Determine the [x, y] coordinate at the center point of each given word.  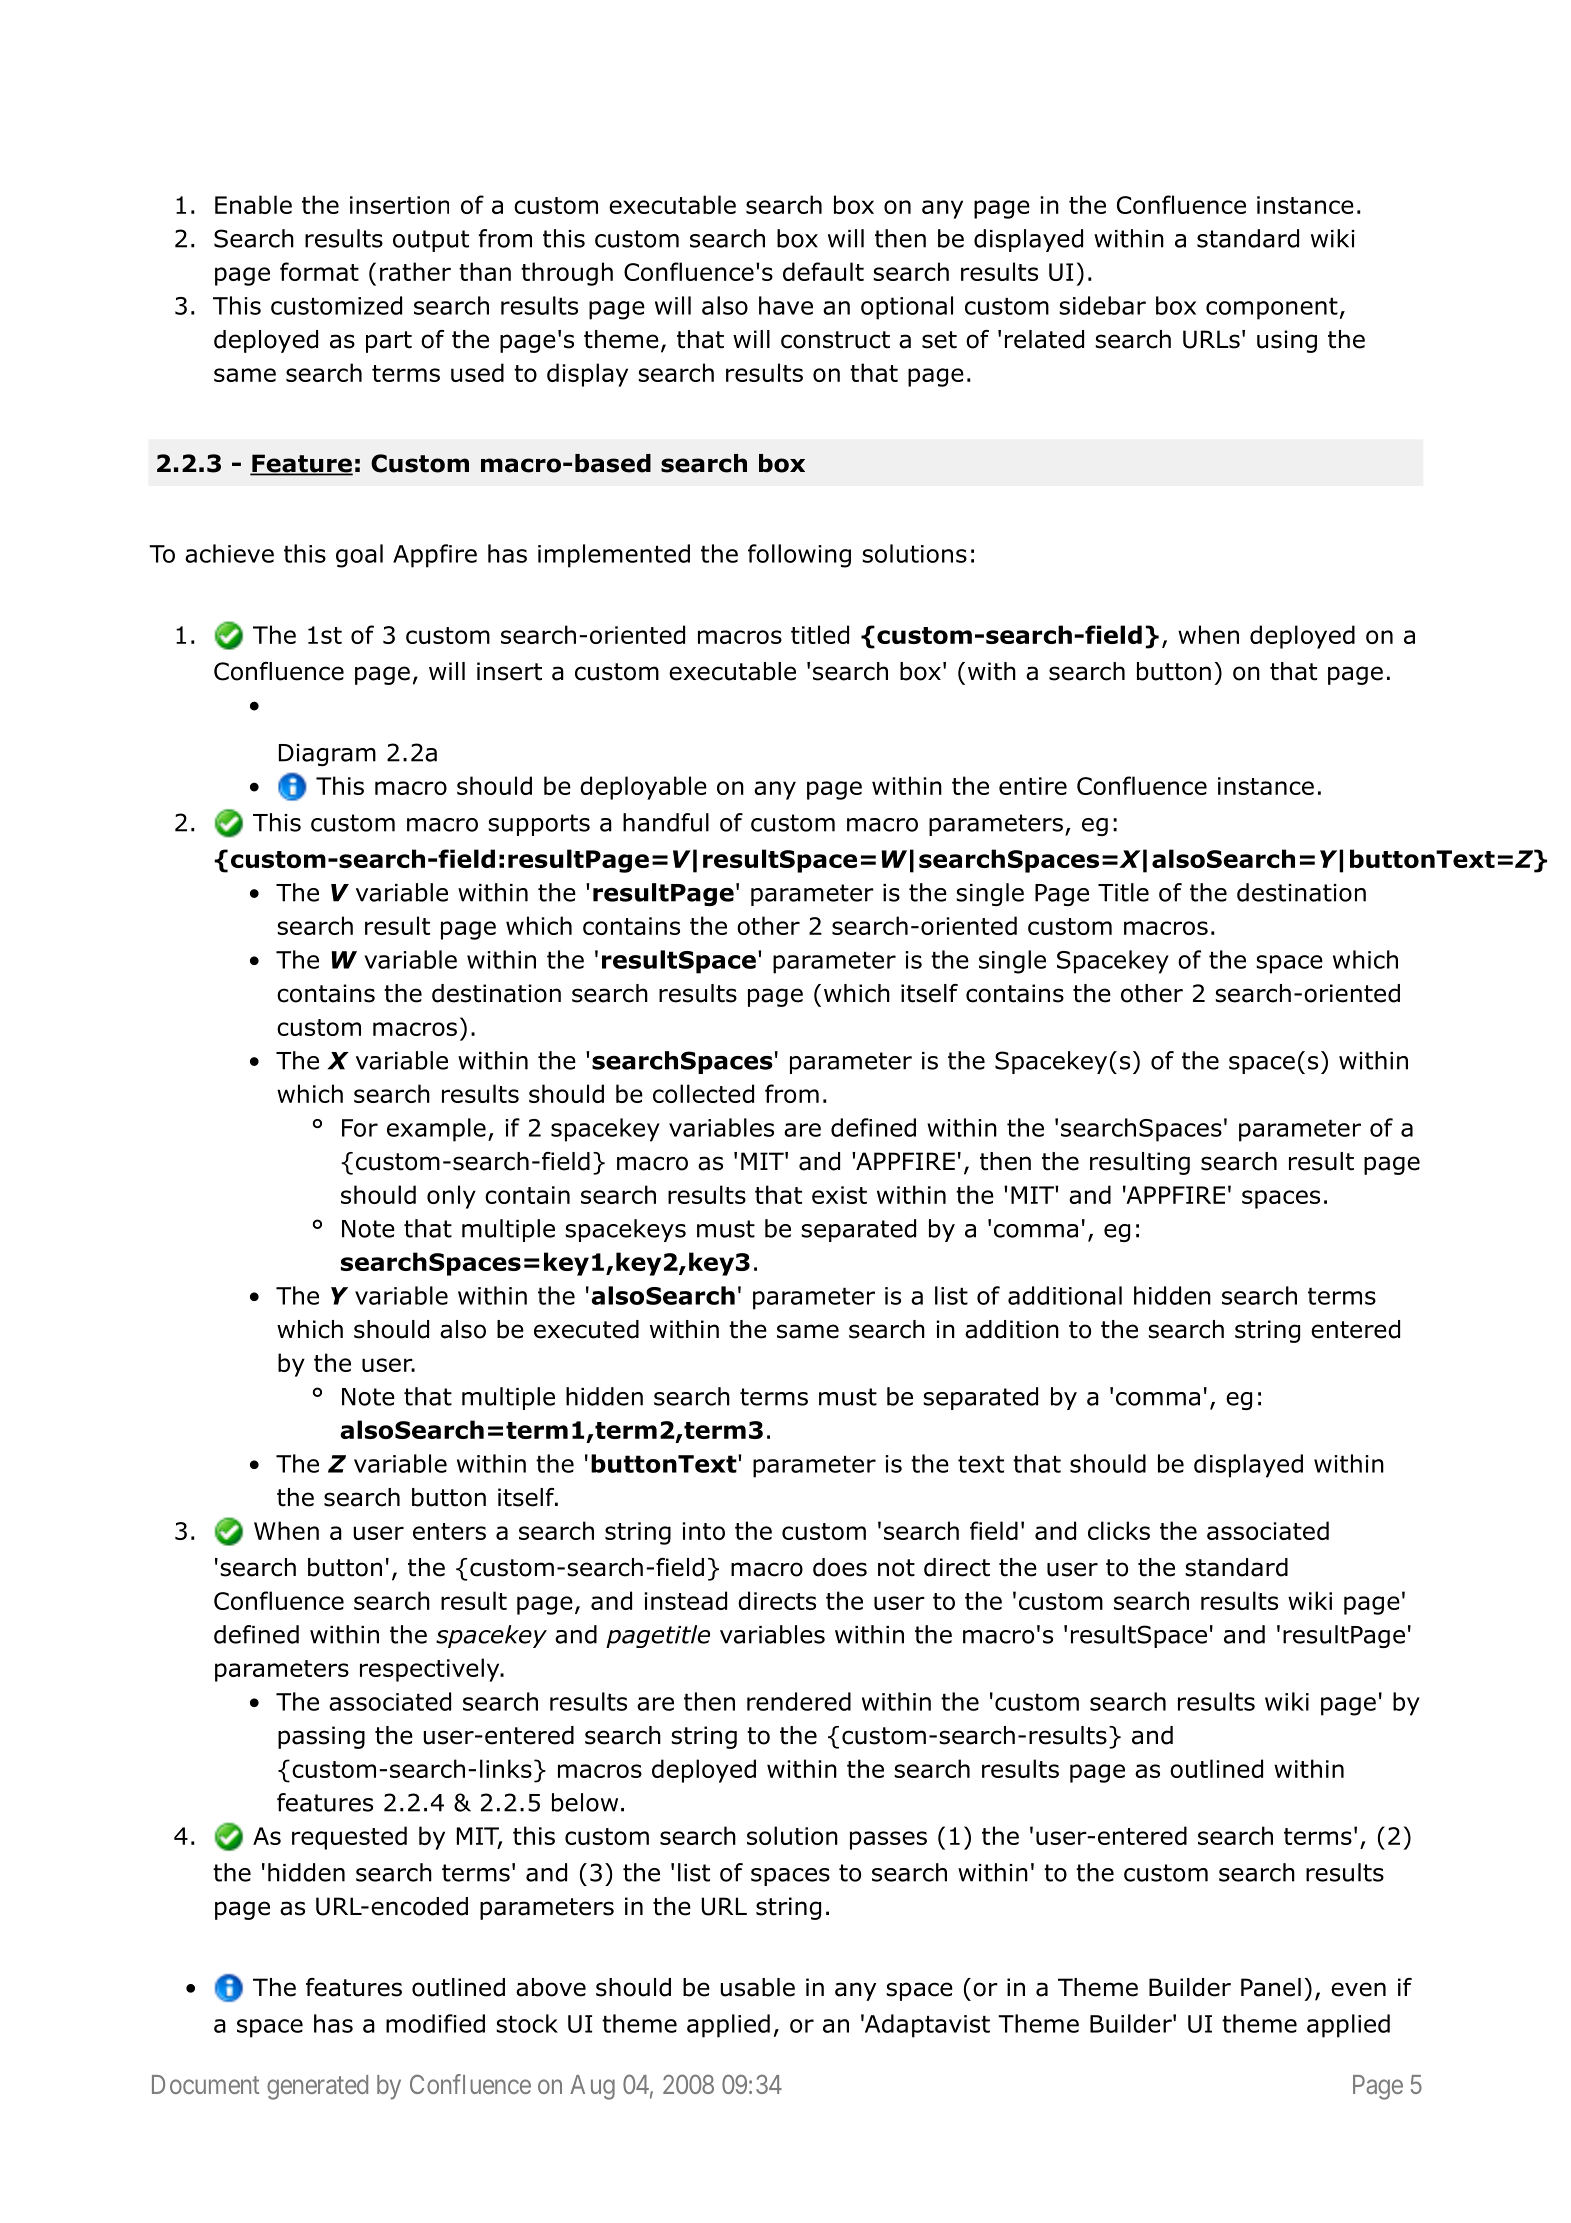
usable [757, 1987]
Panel [1271, 1987]
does [840, 1567]
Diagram [327, 755]
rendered [799, 1701]
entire [1033, 786]
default [823, 271]
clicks [1119, 1530]
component [1272, 309]
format [319, 271]
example [436, 1130]
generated [317, 2087]
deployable [643, 788]
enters [449, 1531]
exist [839, 1195]
